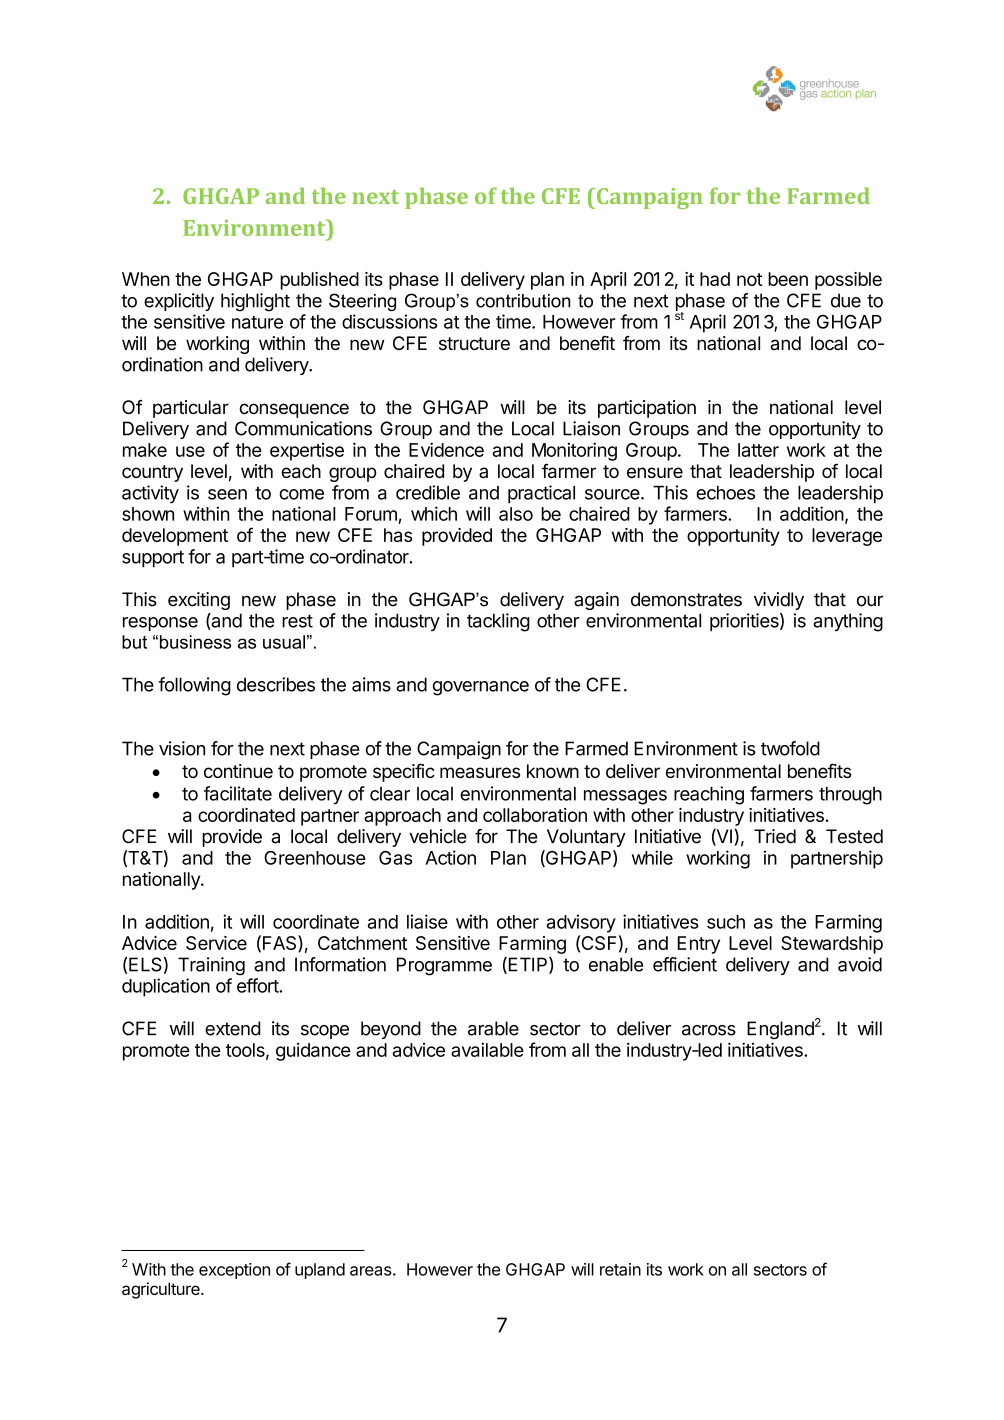  I want to click on been, so click(788, 279).
